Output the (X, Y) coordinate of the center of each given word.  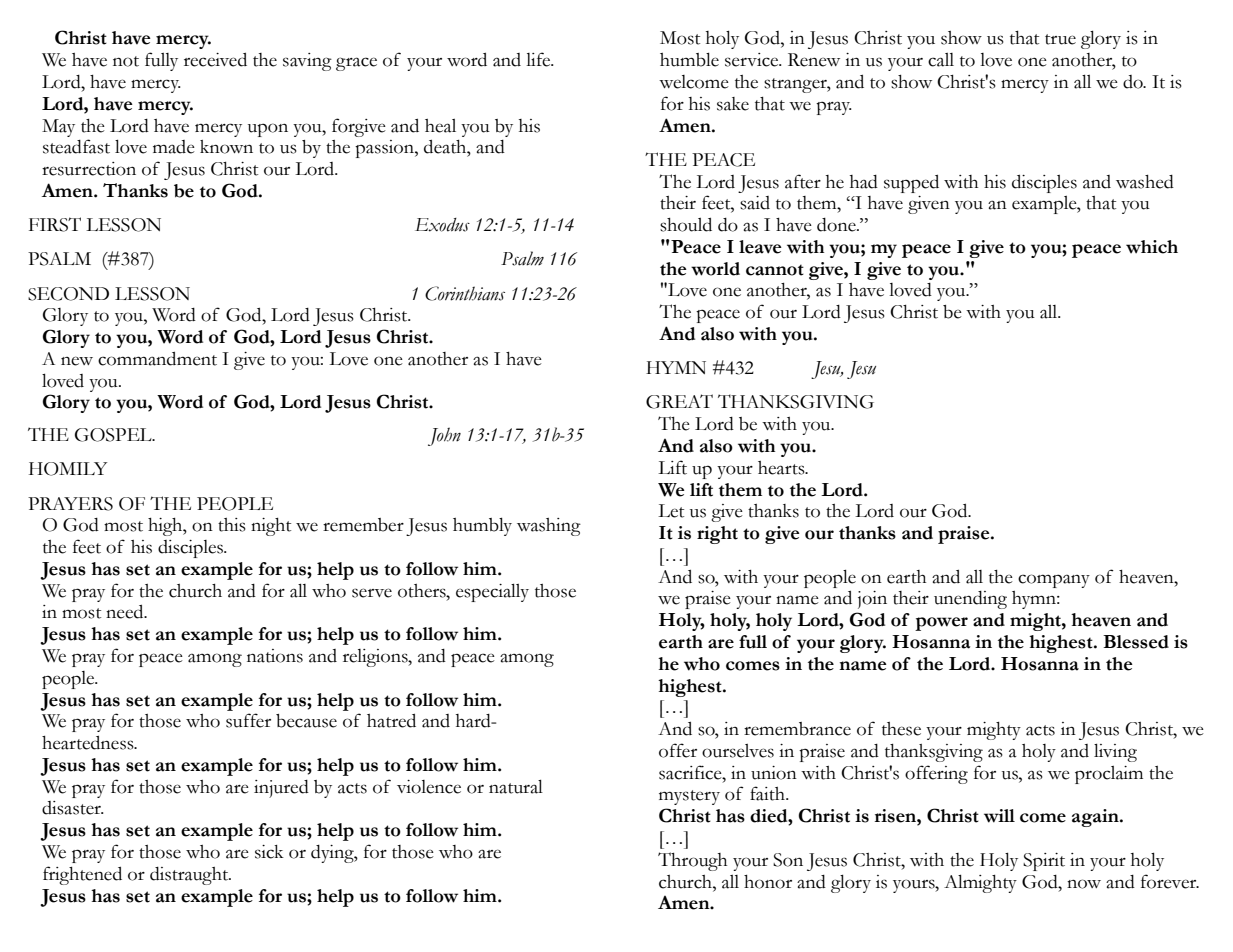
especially (492, 592)
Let (671, 511)
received (215, 59)
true (1060, 39)
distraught (190, 876)
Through (692, 861)
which (1152, 247)
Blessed (1136, 642)
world (715, 269)
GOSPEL (114, 435)
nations (275, 656)
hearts (782, 468)
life (539, 59)
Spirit (1044, 862)
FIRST (55, 224)
